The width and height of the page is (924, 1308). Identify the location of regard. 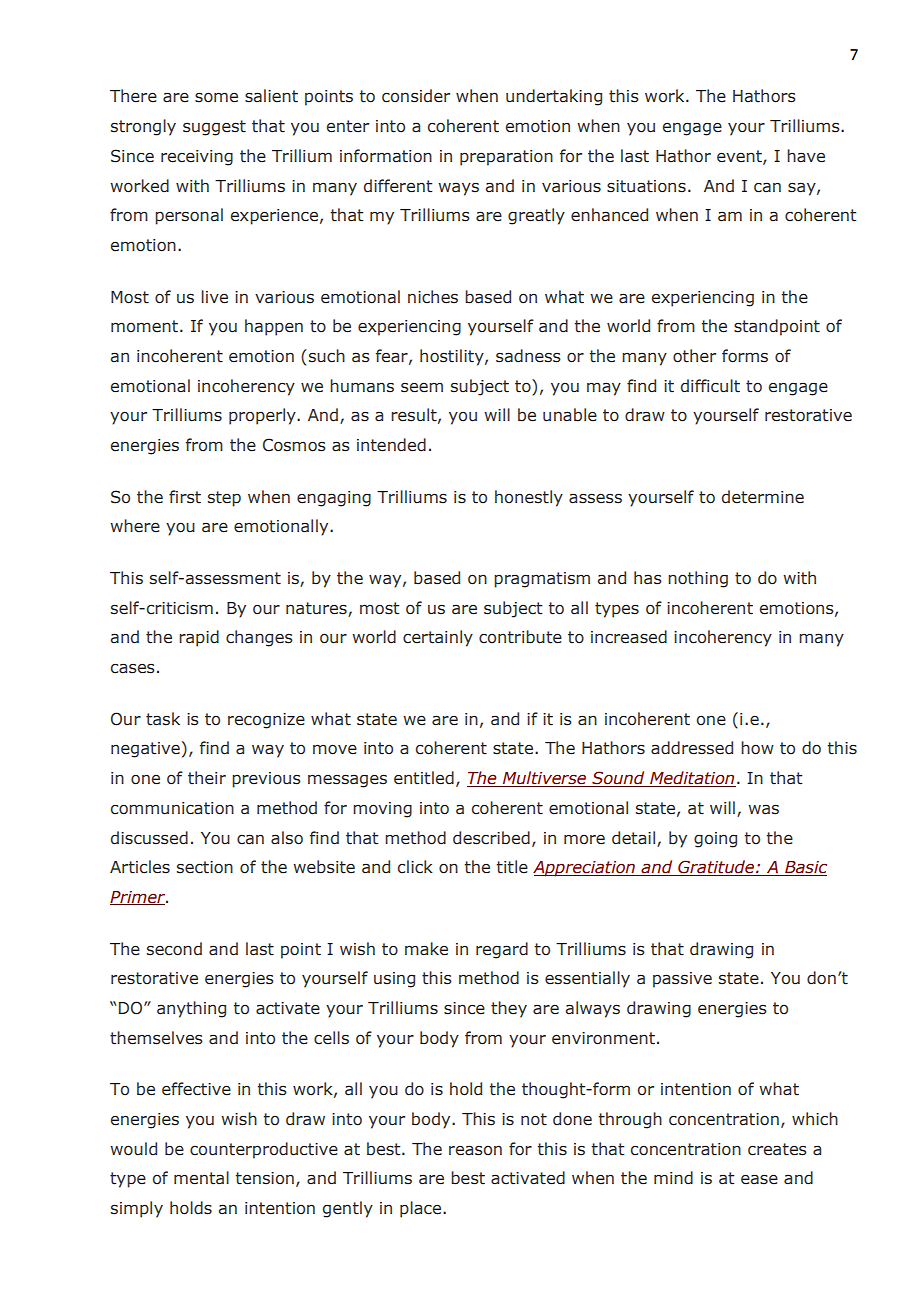
(502, 950).
